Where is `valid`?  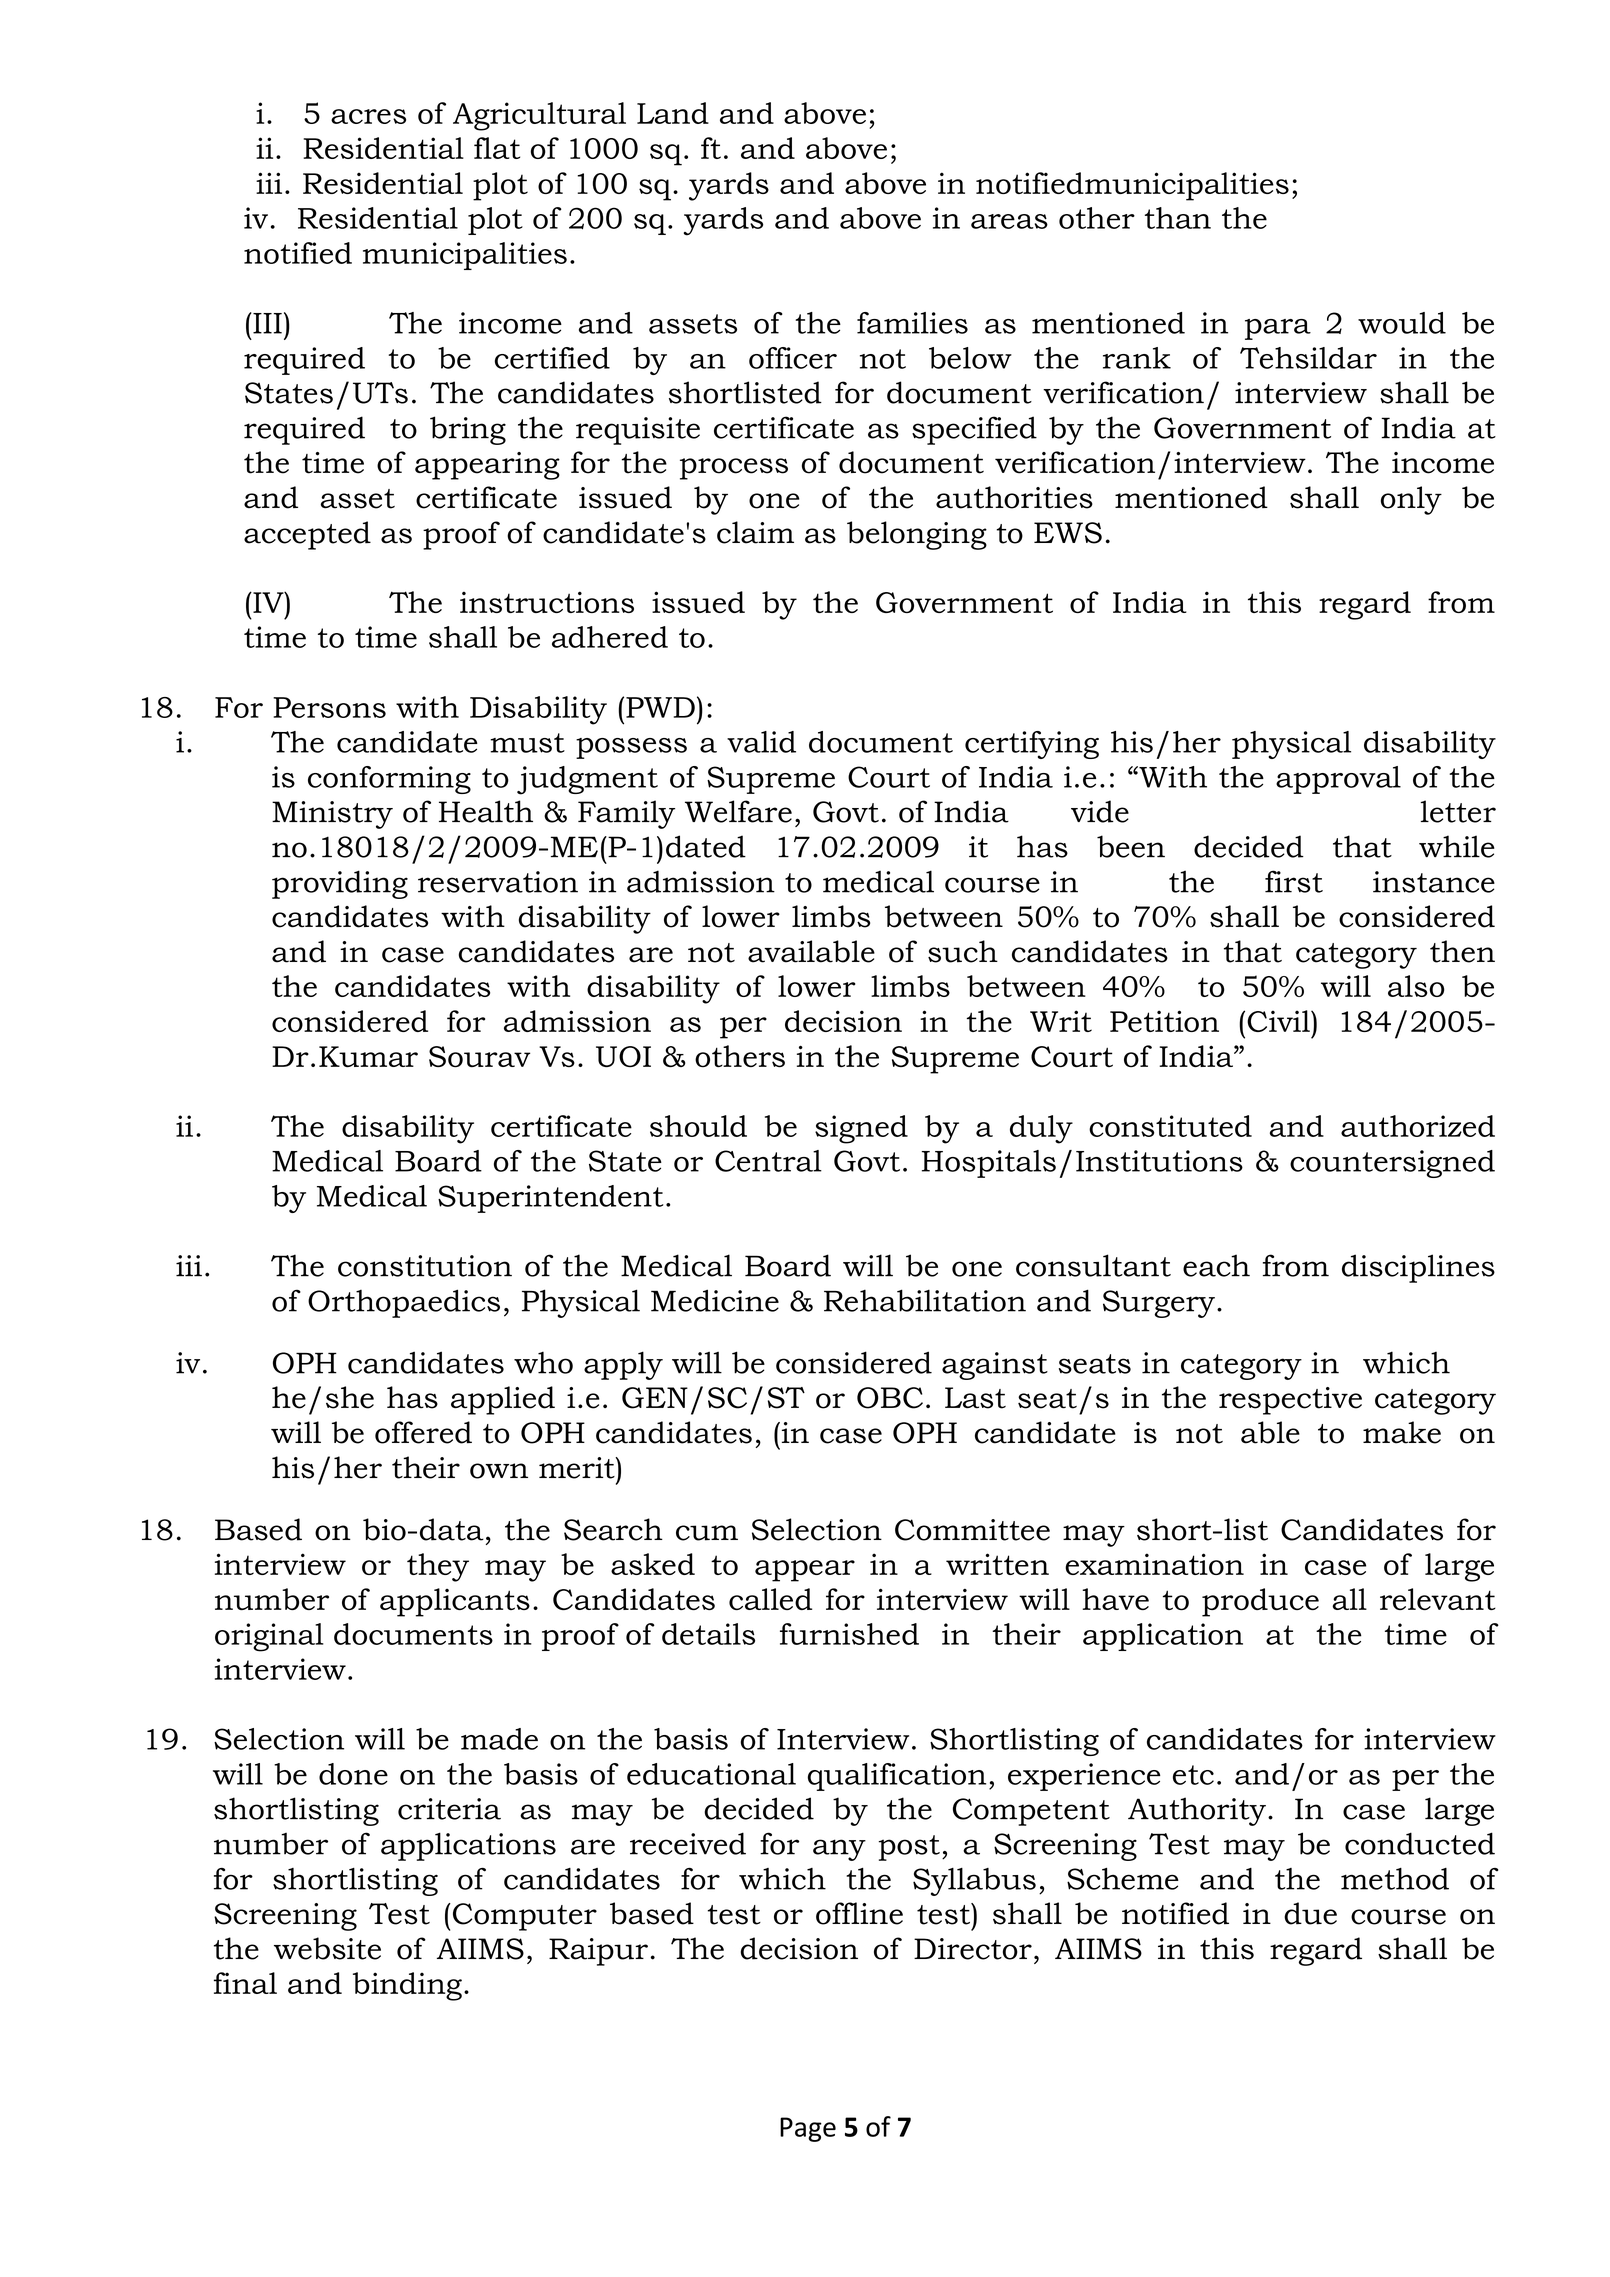
valid is located at coordinates (761, 742).
